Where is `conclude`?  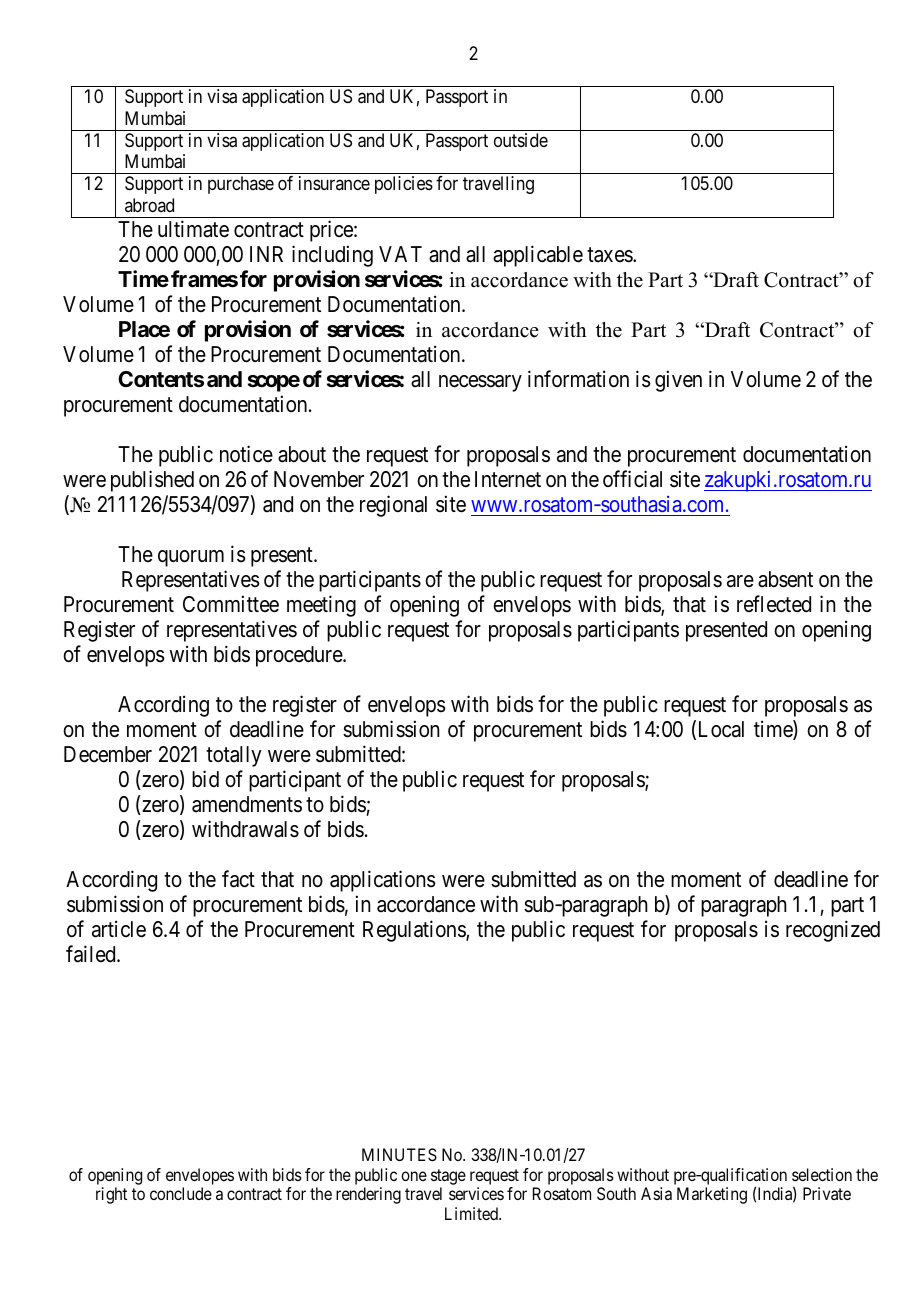
conclude is located at coordinates (181, 1193).
